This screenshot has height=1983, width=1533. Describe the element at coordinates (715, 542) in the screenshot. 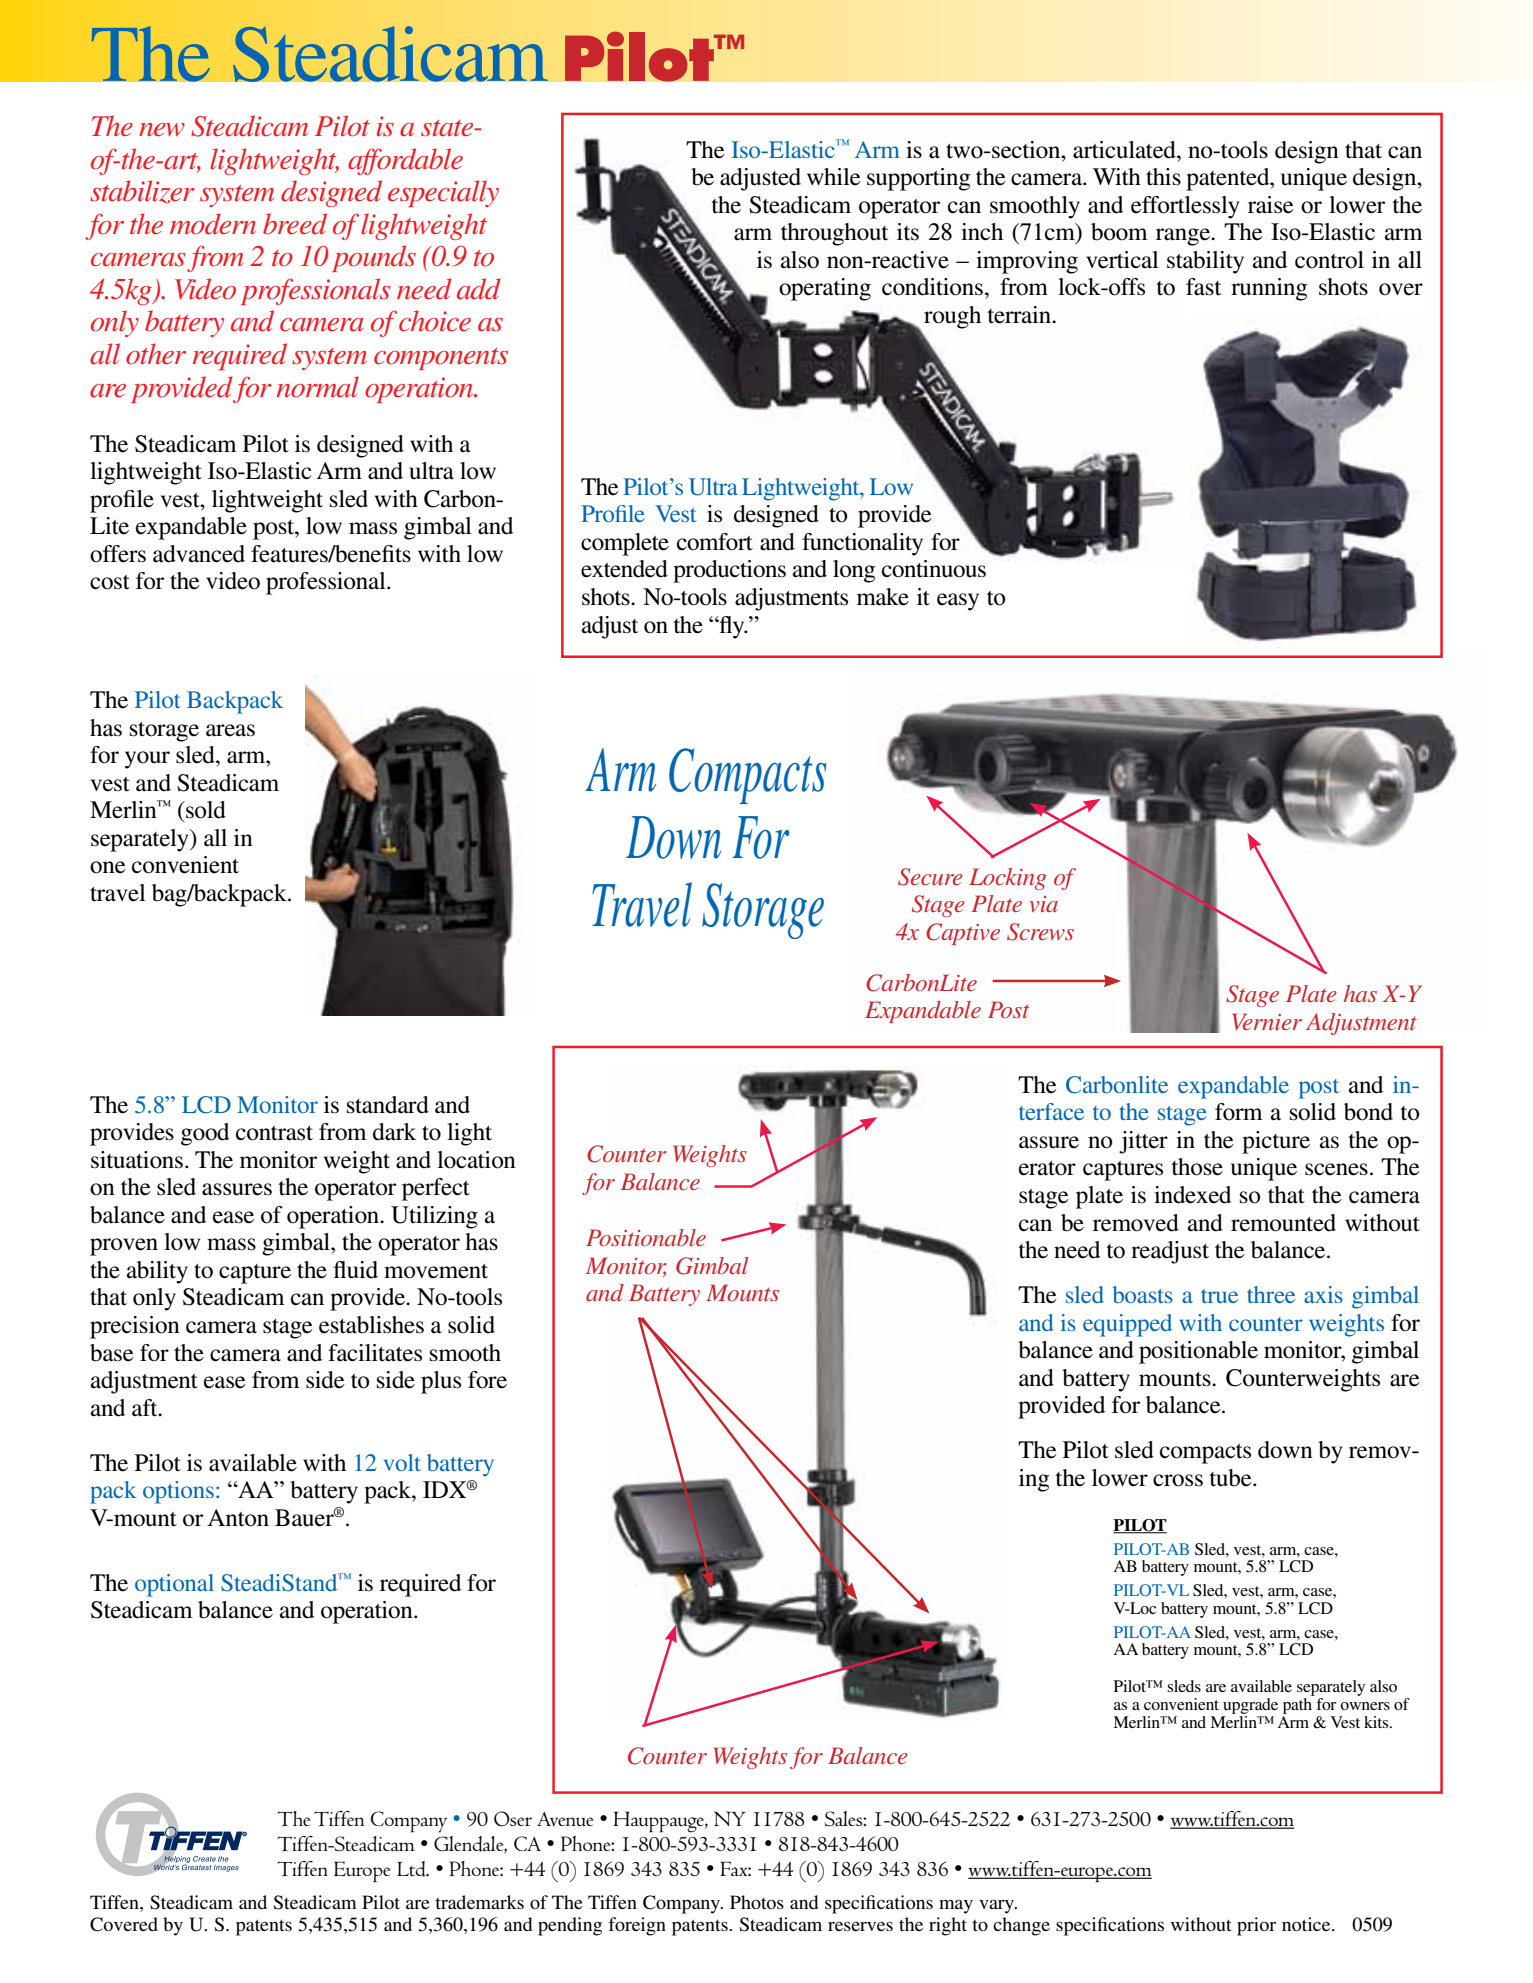

I see `comfort` at that location.
